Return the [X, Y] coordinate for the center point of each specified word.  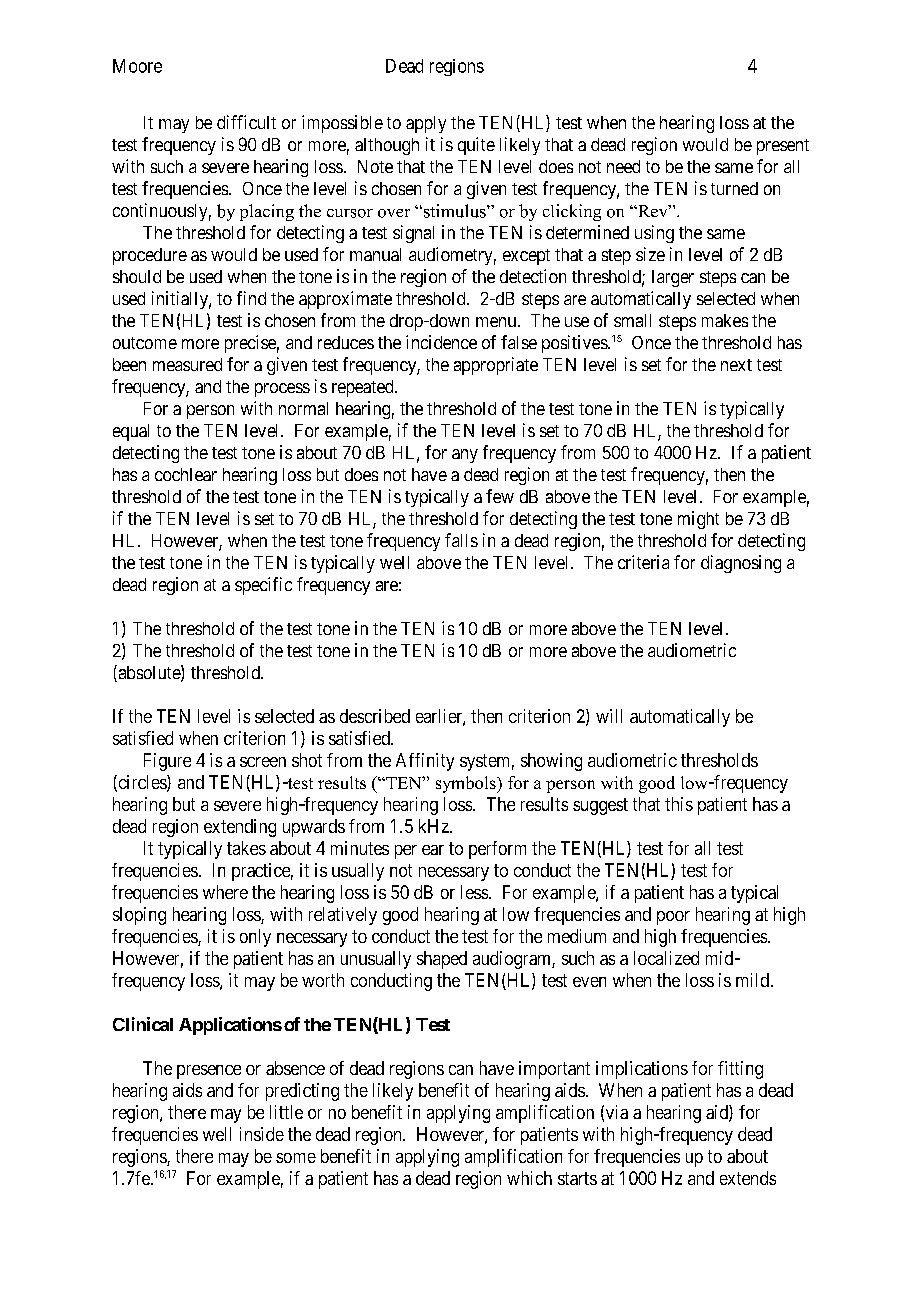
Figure [167, 762]
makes [725, 320]
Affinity [425, 762]
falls [461, 540]
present [783, 147]
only [255, 938]
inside [262, 1134]
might [698, 520]
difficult [246, 122]
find [251, 298]
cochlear [186, 474]
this [679, 804]
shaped [442, 960]
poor [673, 918]
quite [476, 146]
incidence [441, 342]
